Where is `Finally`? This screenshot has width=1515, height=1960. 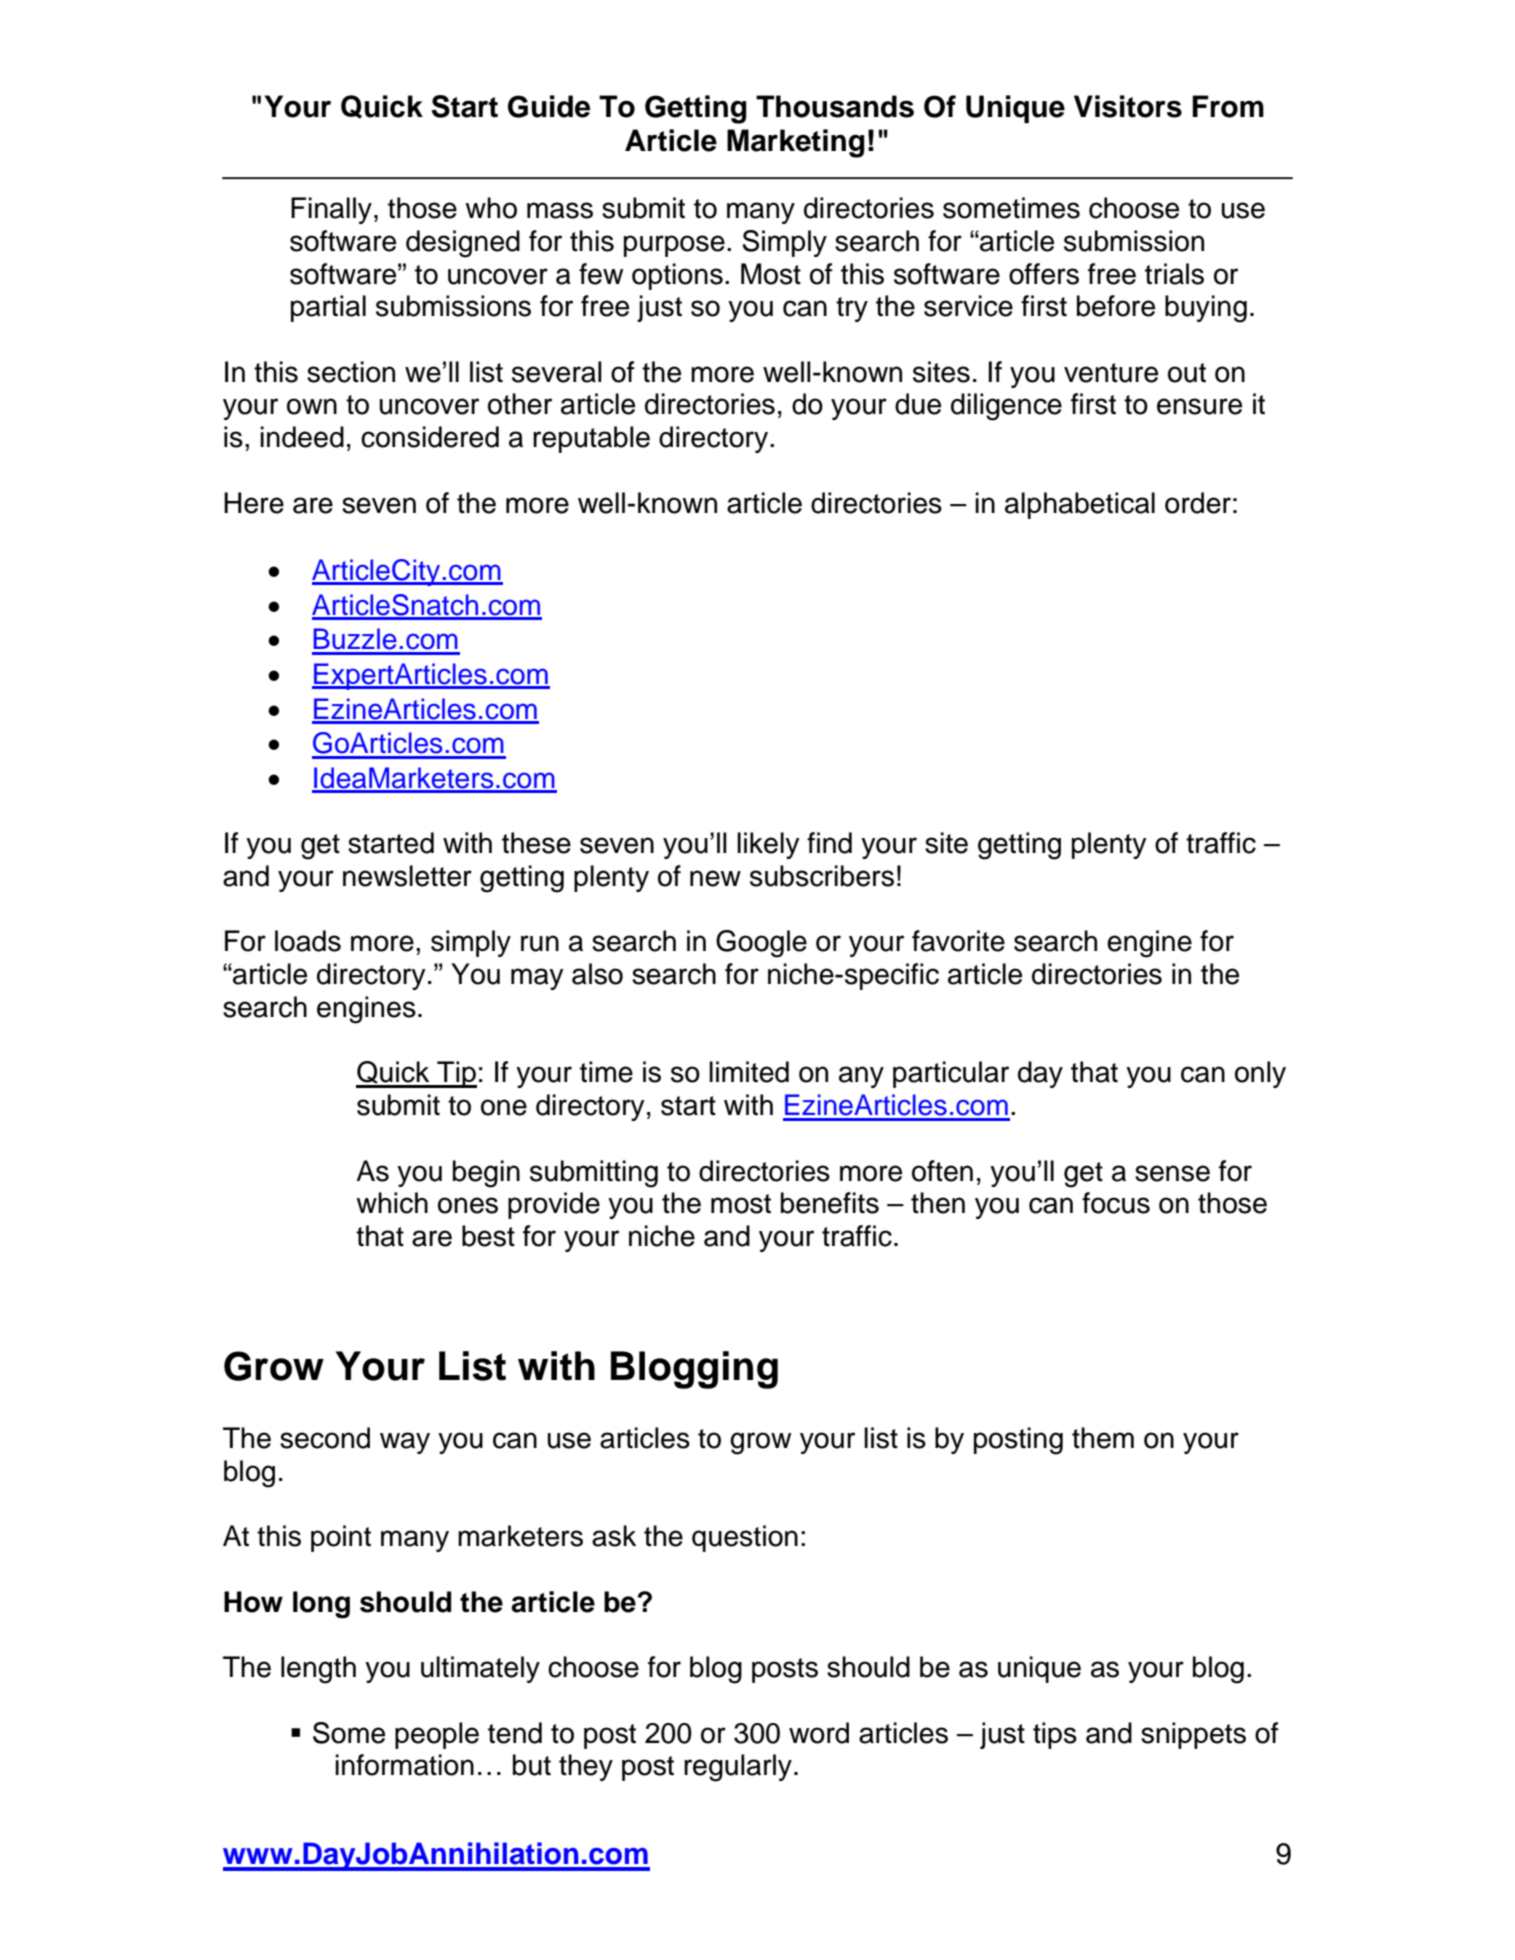 Finally is located at coordinates (331, 210).
